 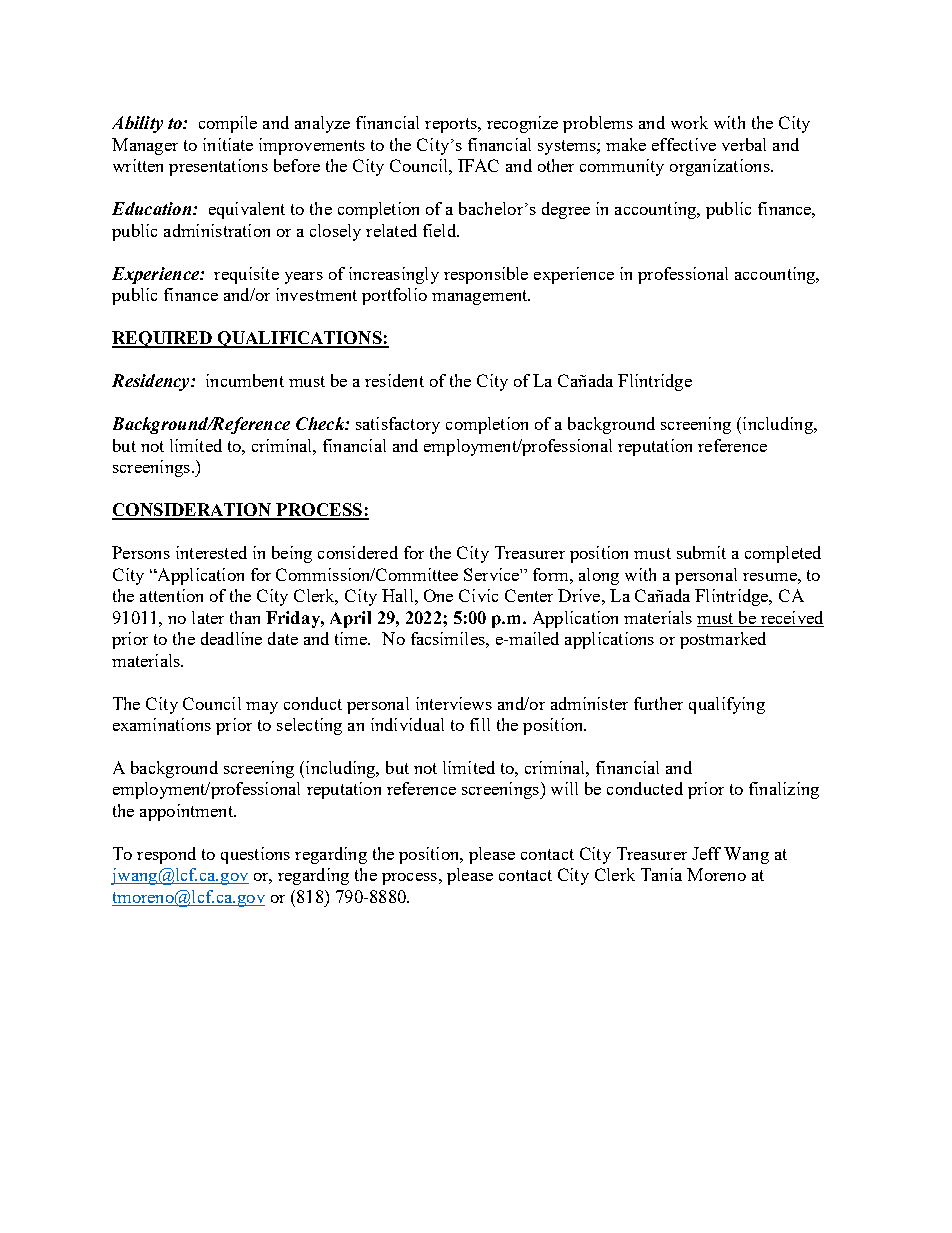 What do you see at coordinates (783, 554) in the screenshot?
I see `completed` at bounding box center [783, 554].
